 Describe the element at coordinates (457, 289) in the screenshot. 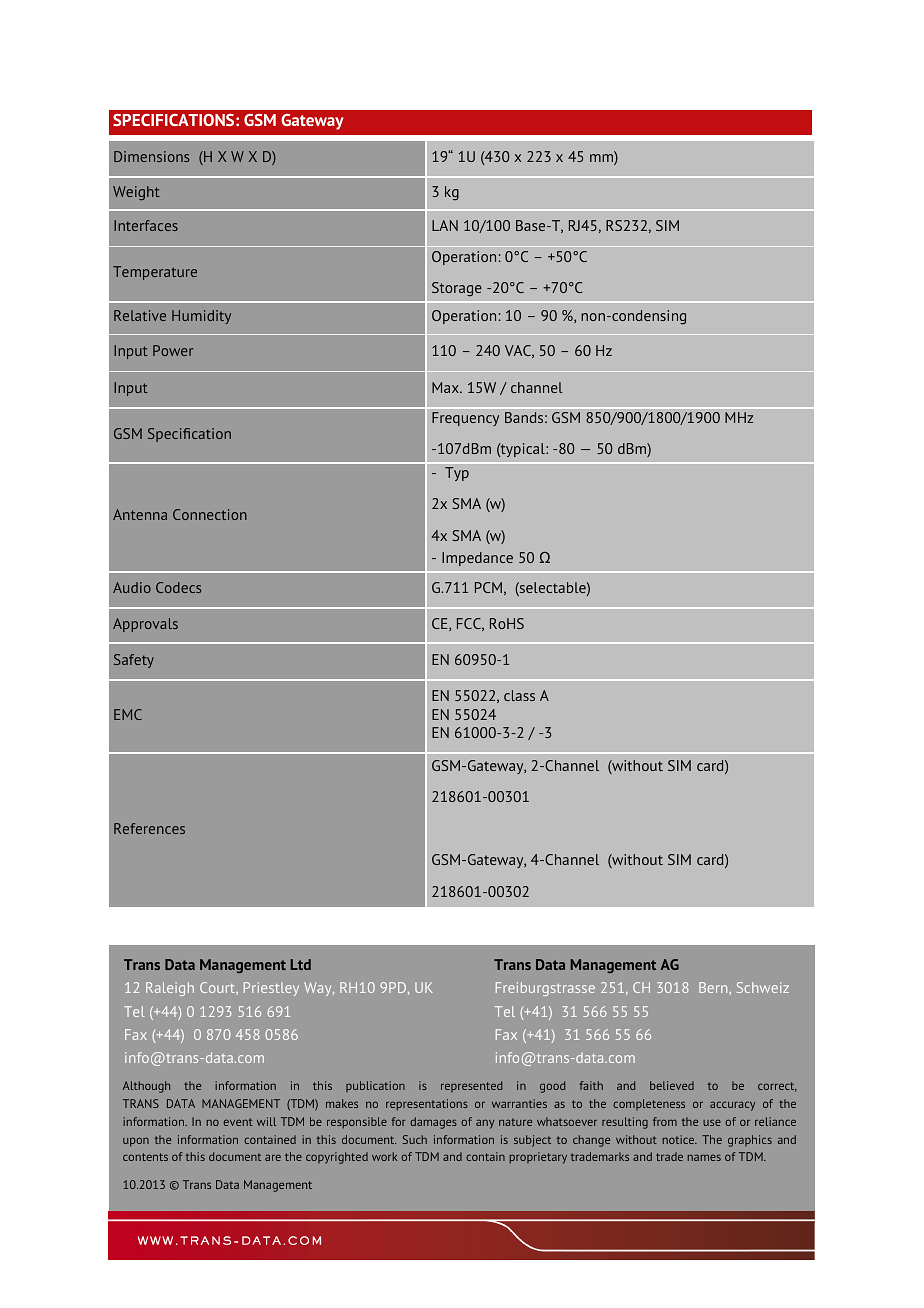

I see `Storage` at that location.
